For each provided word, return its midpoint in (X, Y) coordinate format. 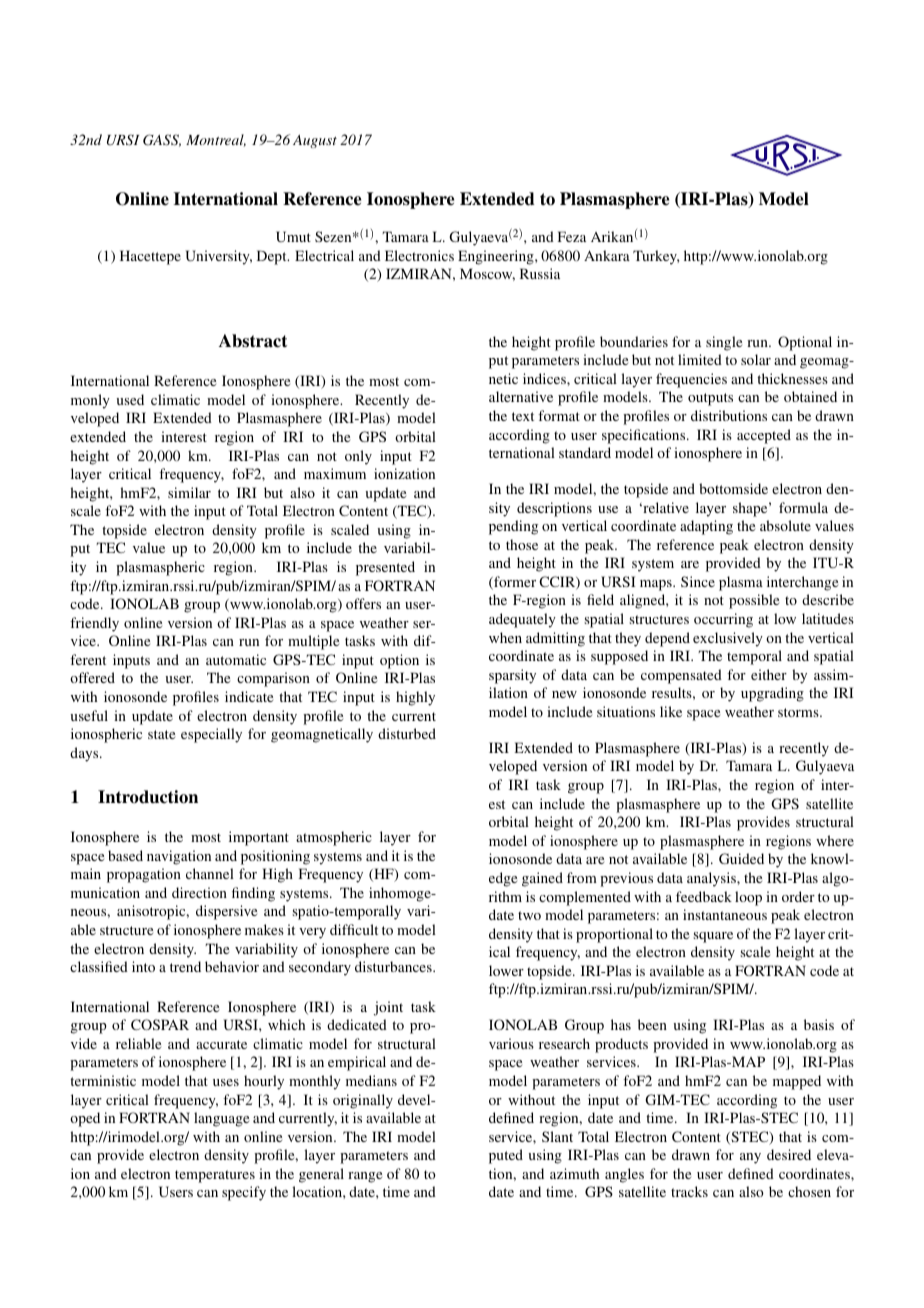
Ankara (607, 255)
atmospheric (334, 838)
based (125, 855)
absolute (785, 525)
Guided (741, 858)
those (522, 544)
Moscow (487, 274)
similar (189, 492)
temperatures (215, 1176)
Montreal (216, 140)
